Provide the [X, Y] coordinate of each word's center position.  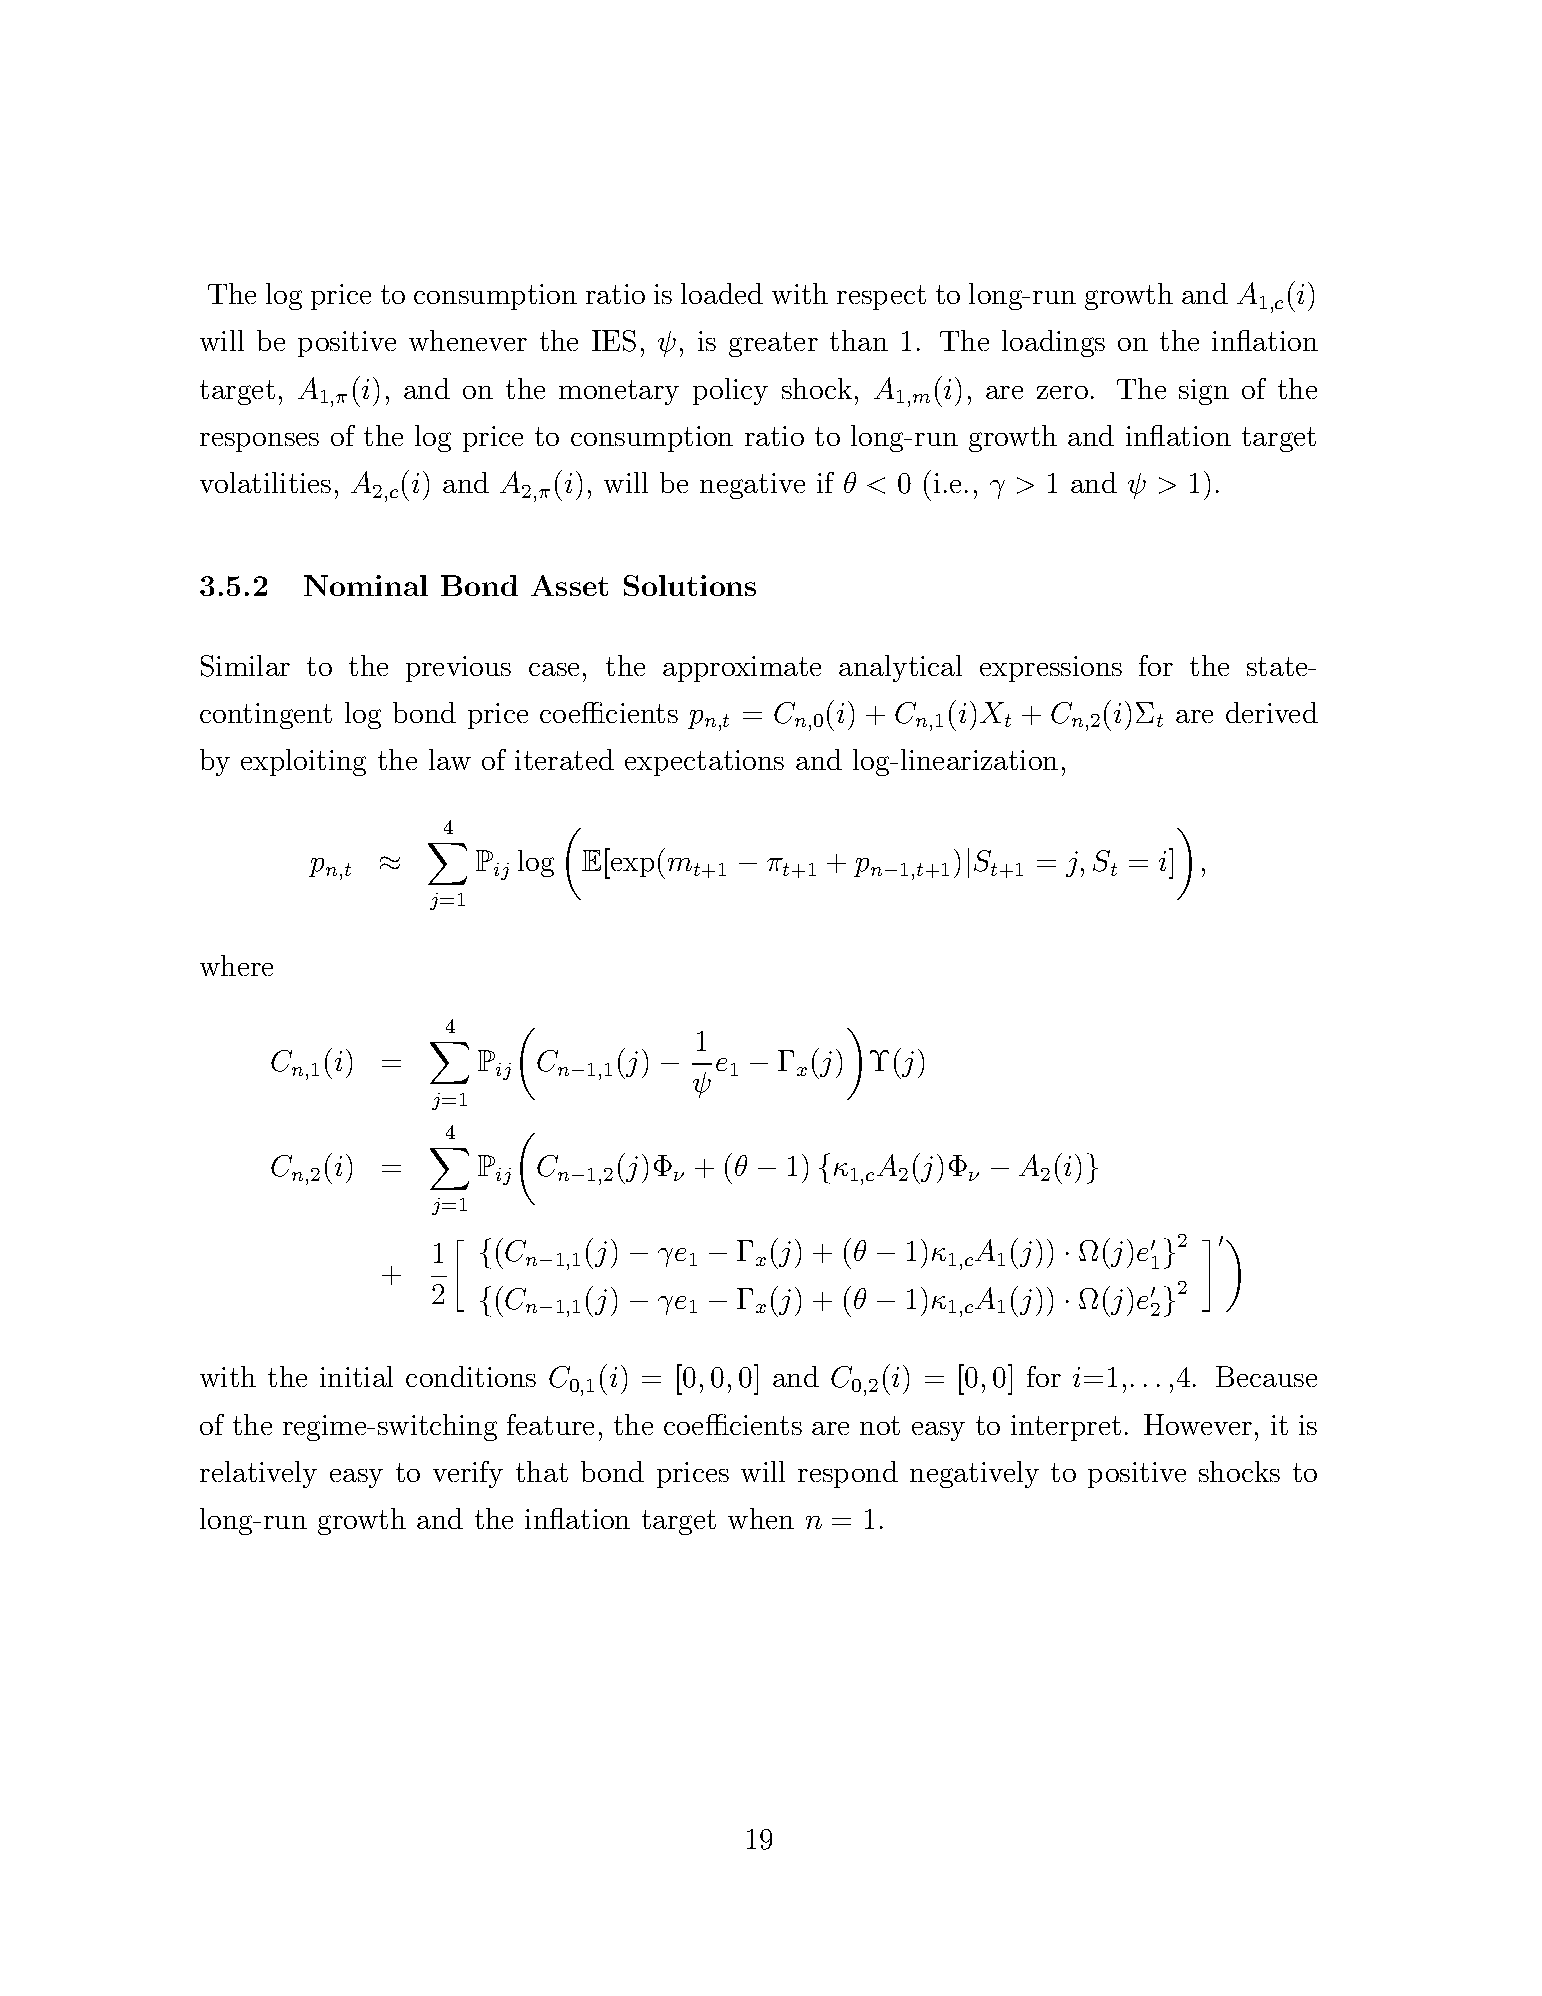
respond [848, 1474]
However [1198, 1424]
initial [356, 1376]
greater [773, 344]
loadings [1053, 343]
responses [259, 442]
